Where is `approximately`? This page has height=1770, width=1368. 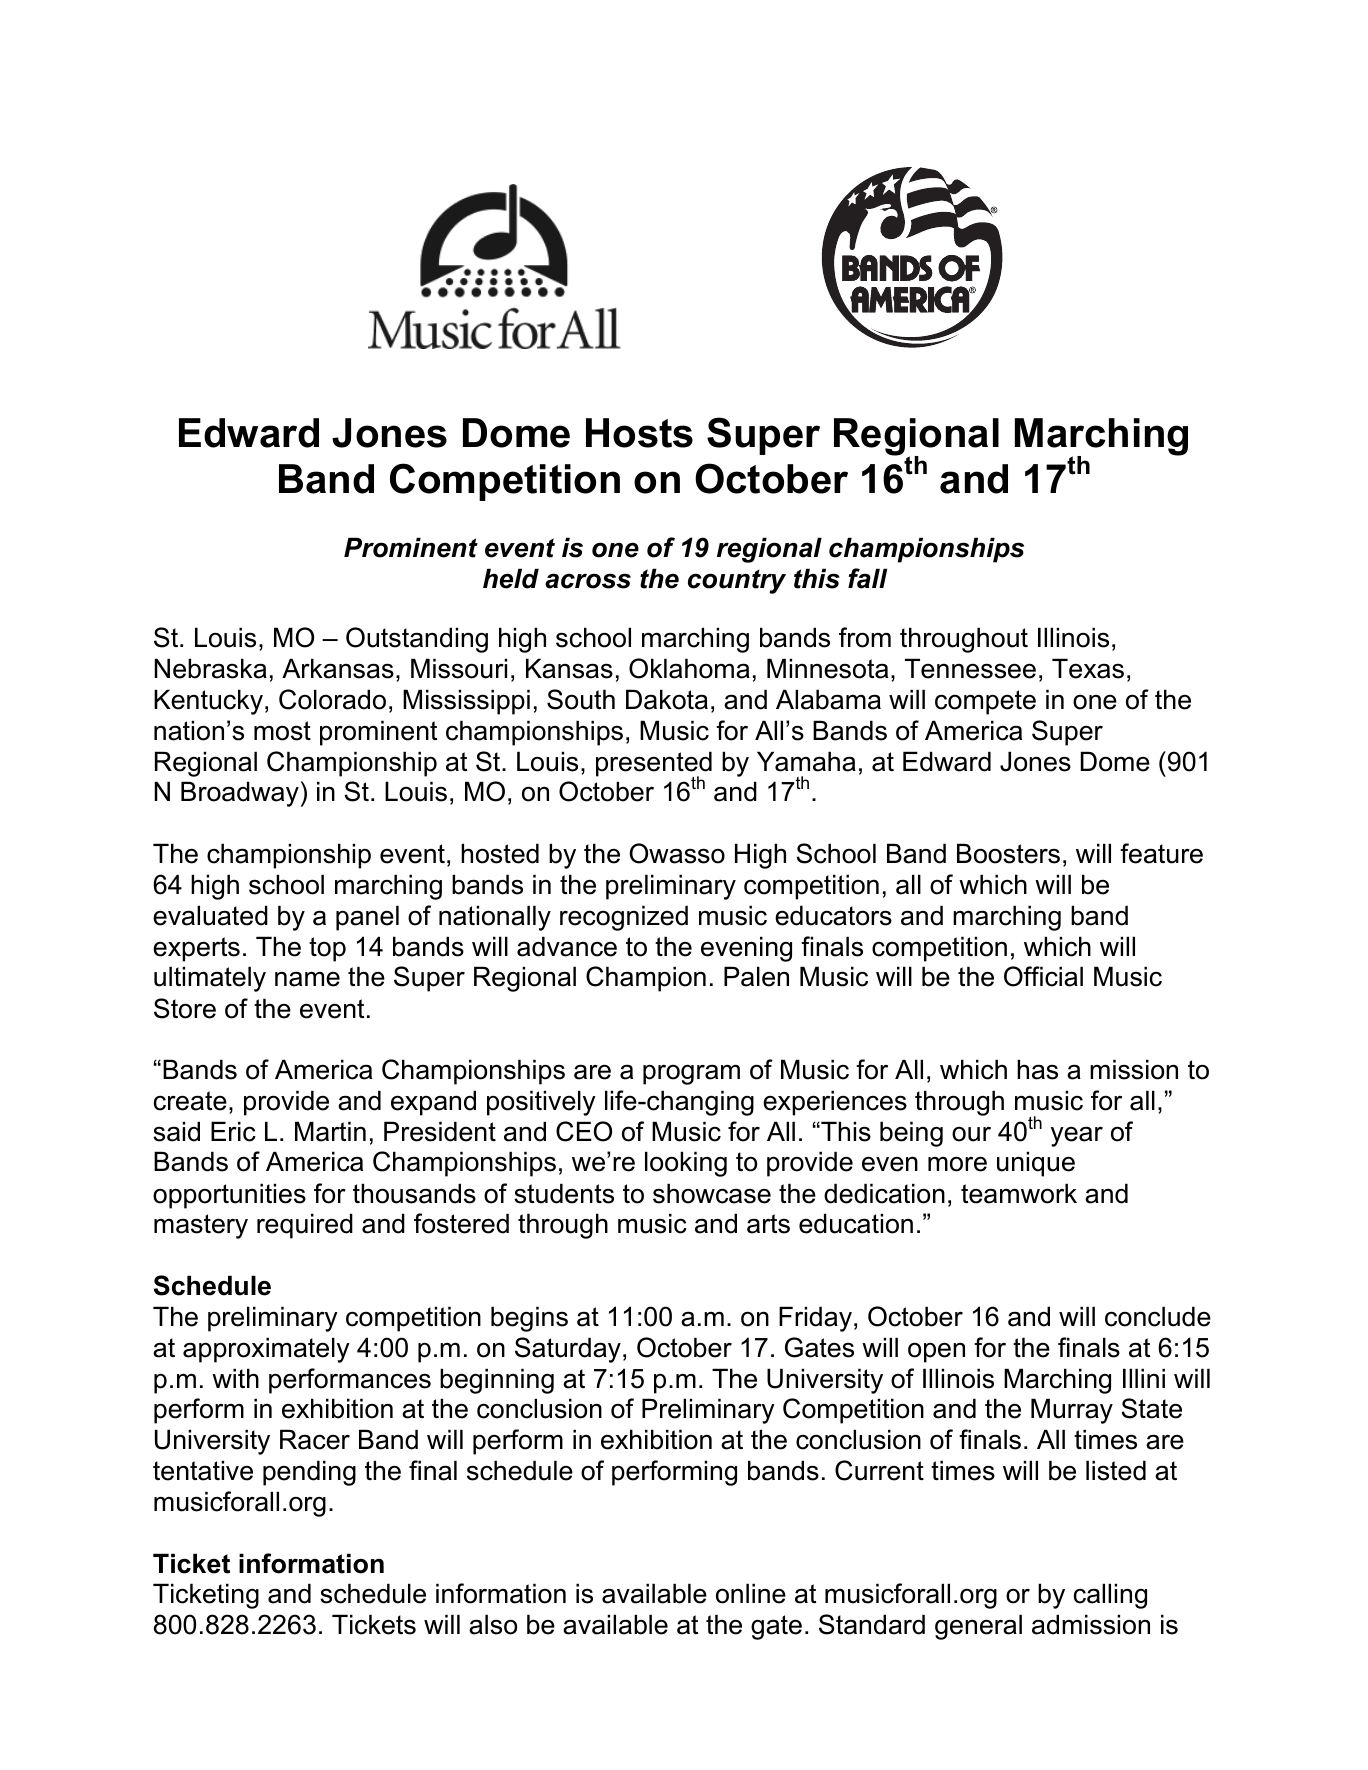
approximately is located at coordinates (266, 1350).
